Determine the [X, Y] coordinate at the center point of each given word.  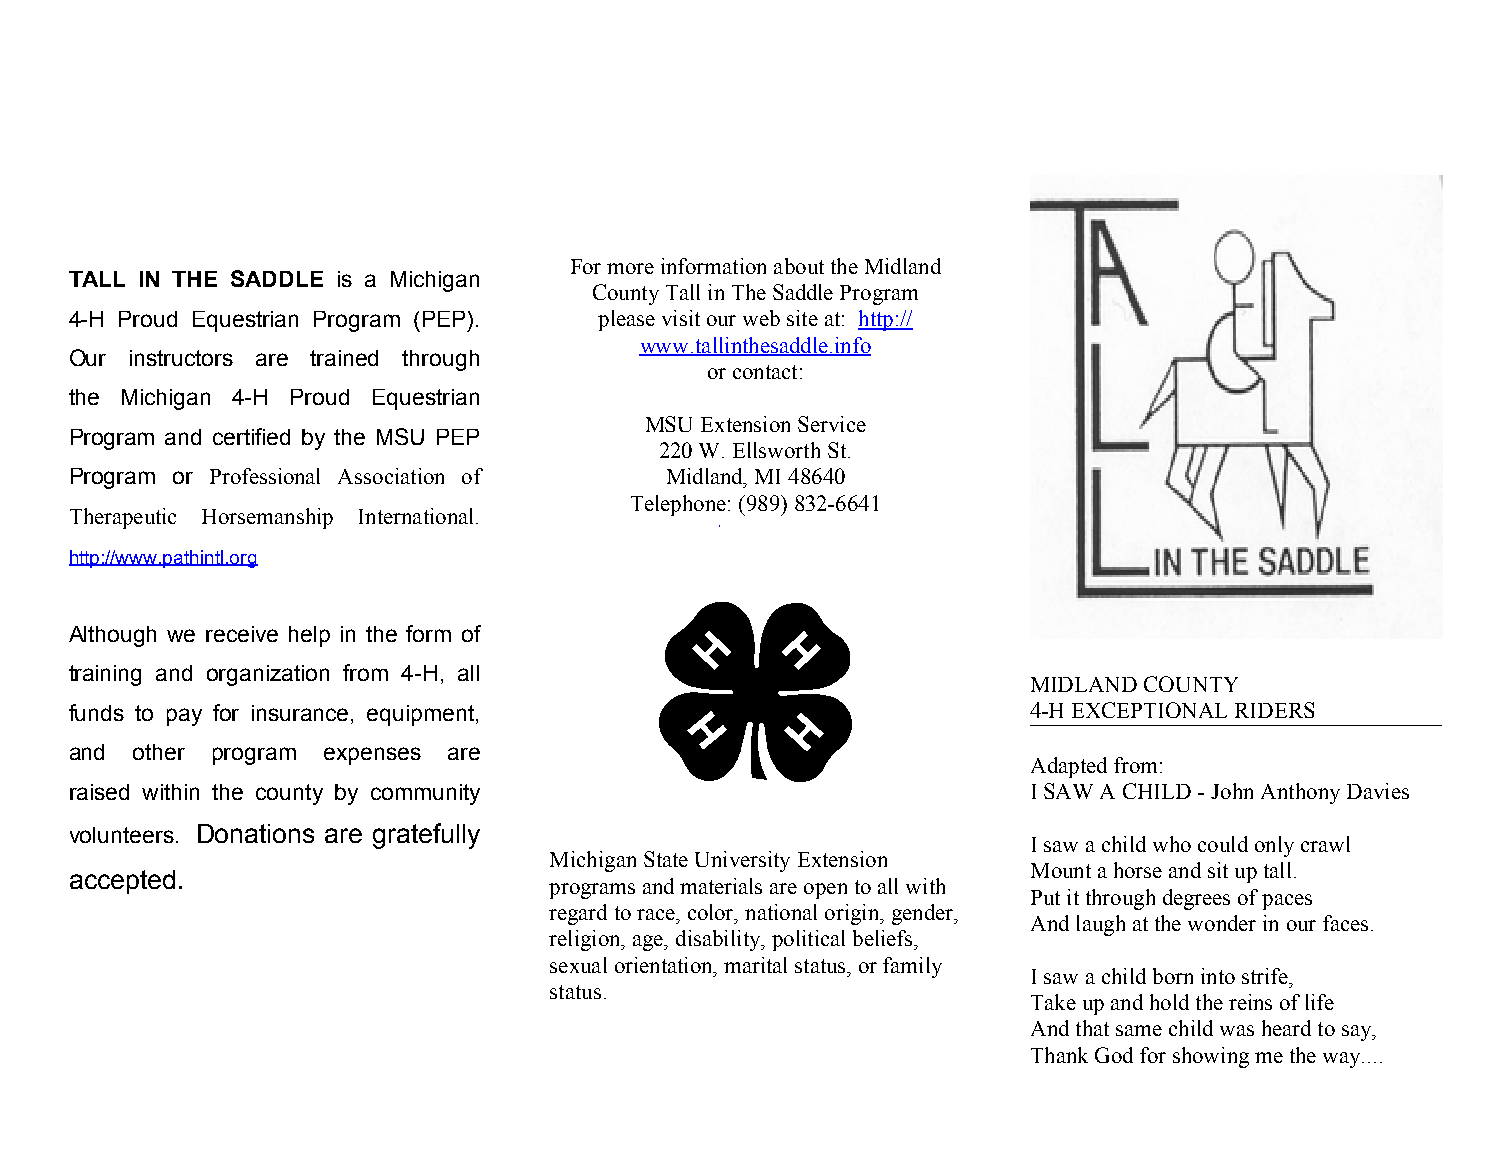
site [802, 318]
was [1237, 1030]
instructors [181, 358]
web [761, 318]
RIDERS [1274, 710]
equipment [422, 715]
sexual [578, 965]
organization [268, 675]
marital [755, 965]
